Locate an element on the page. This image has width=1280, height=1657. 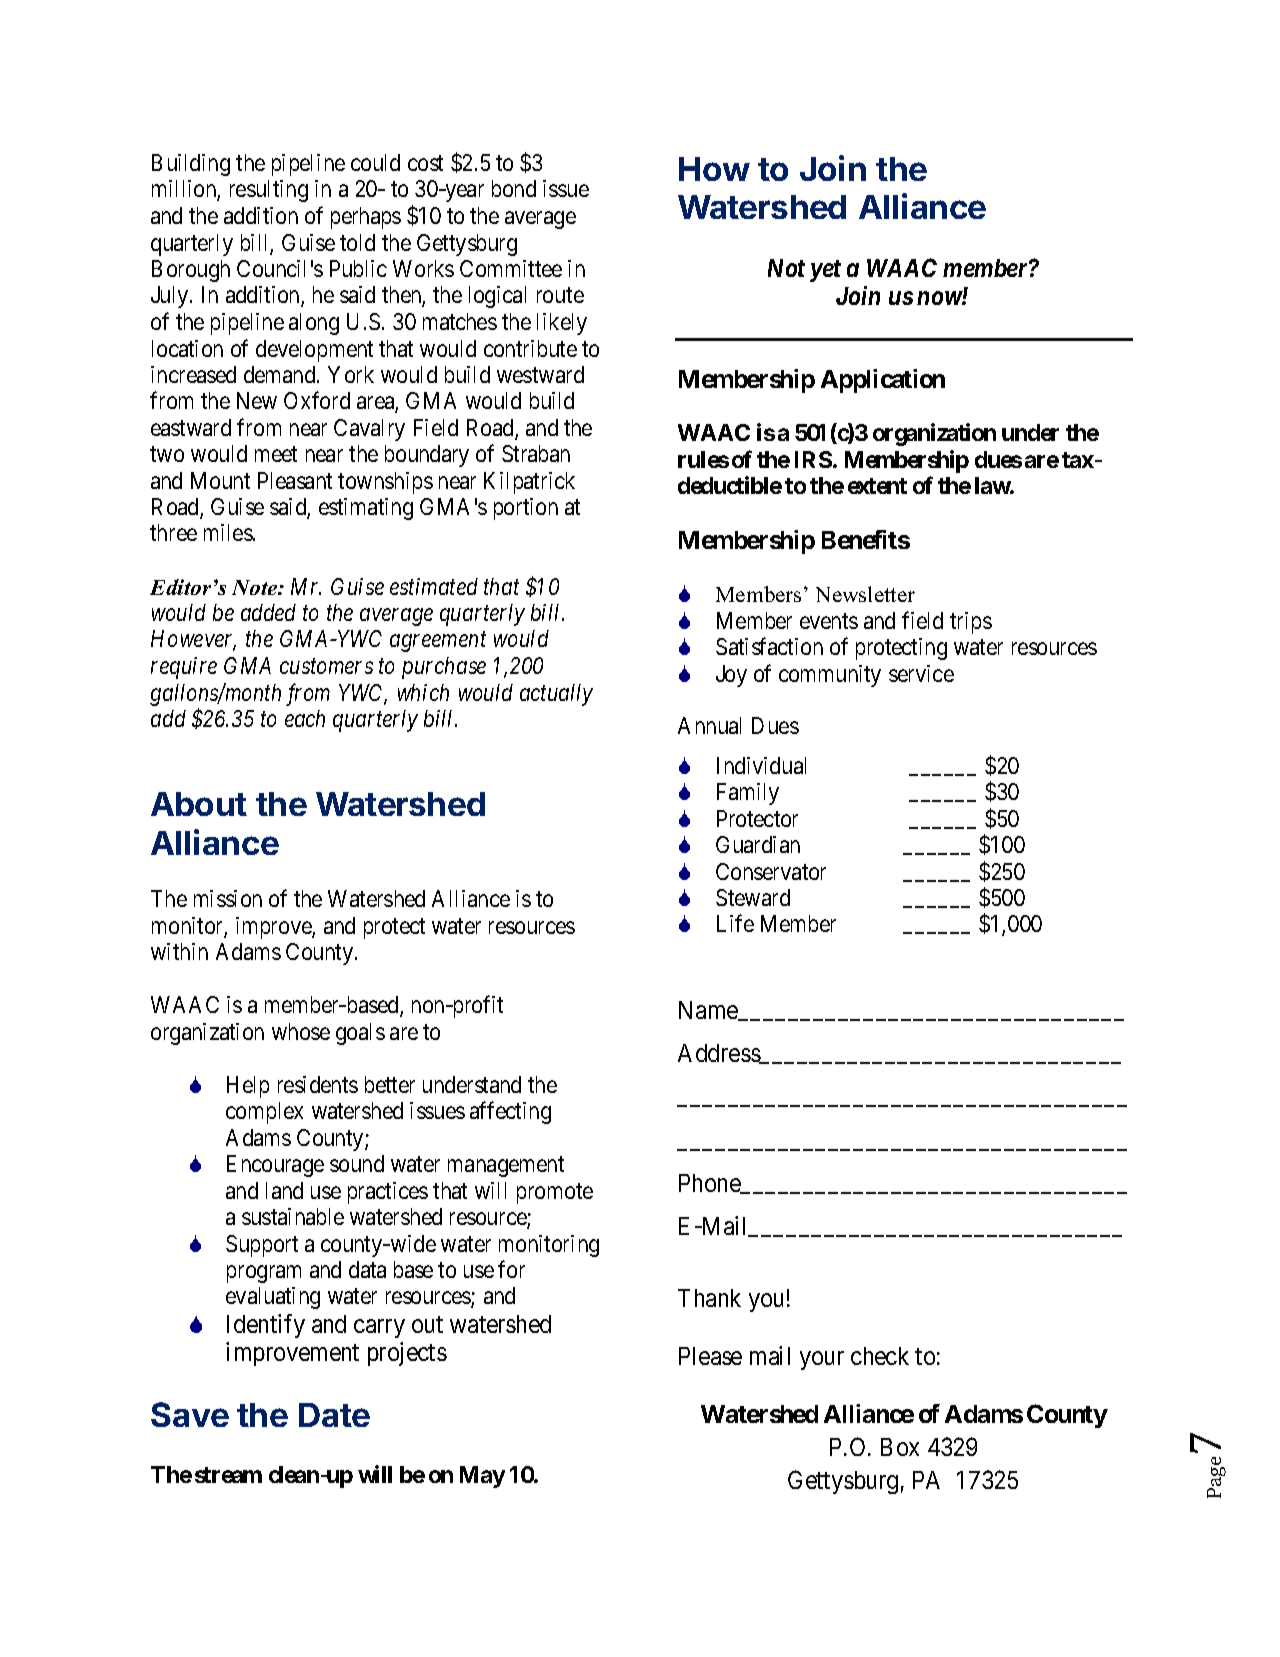
stream is located at coordinates (228, 1475).
